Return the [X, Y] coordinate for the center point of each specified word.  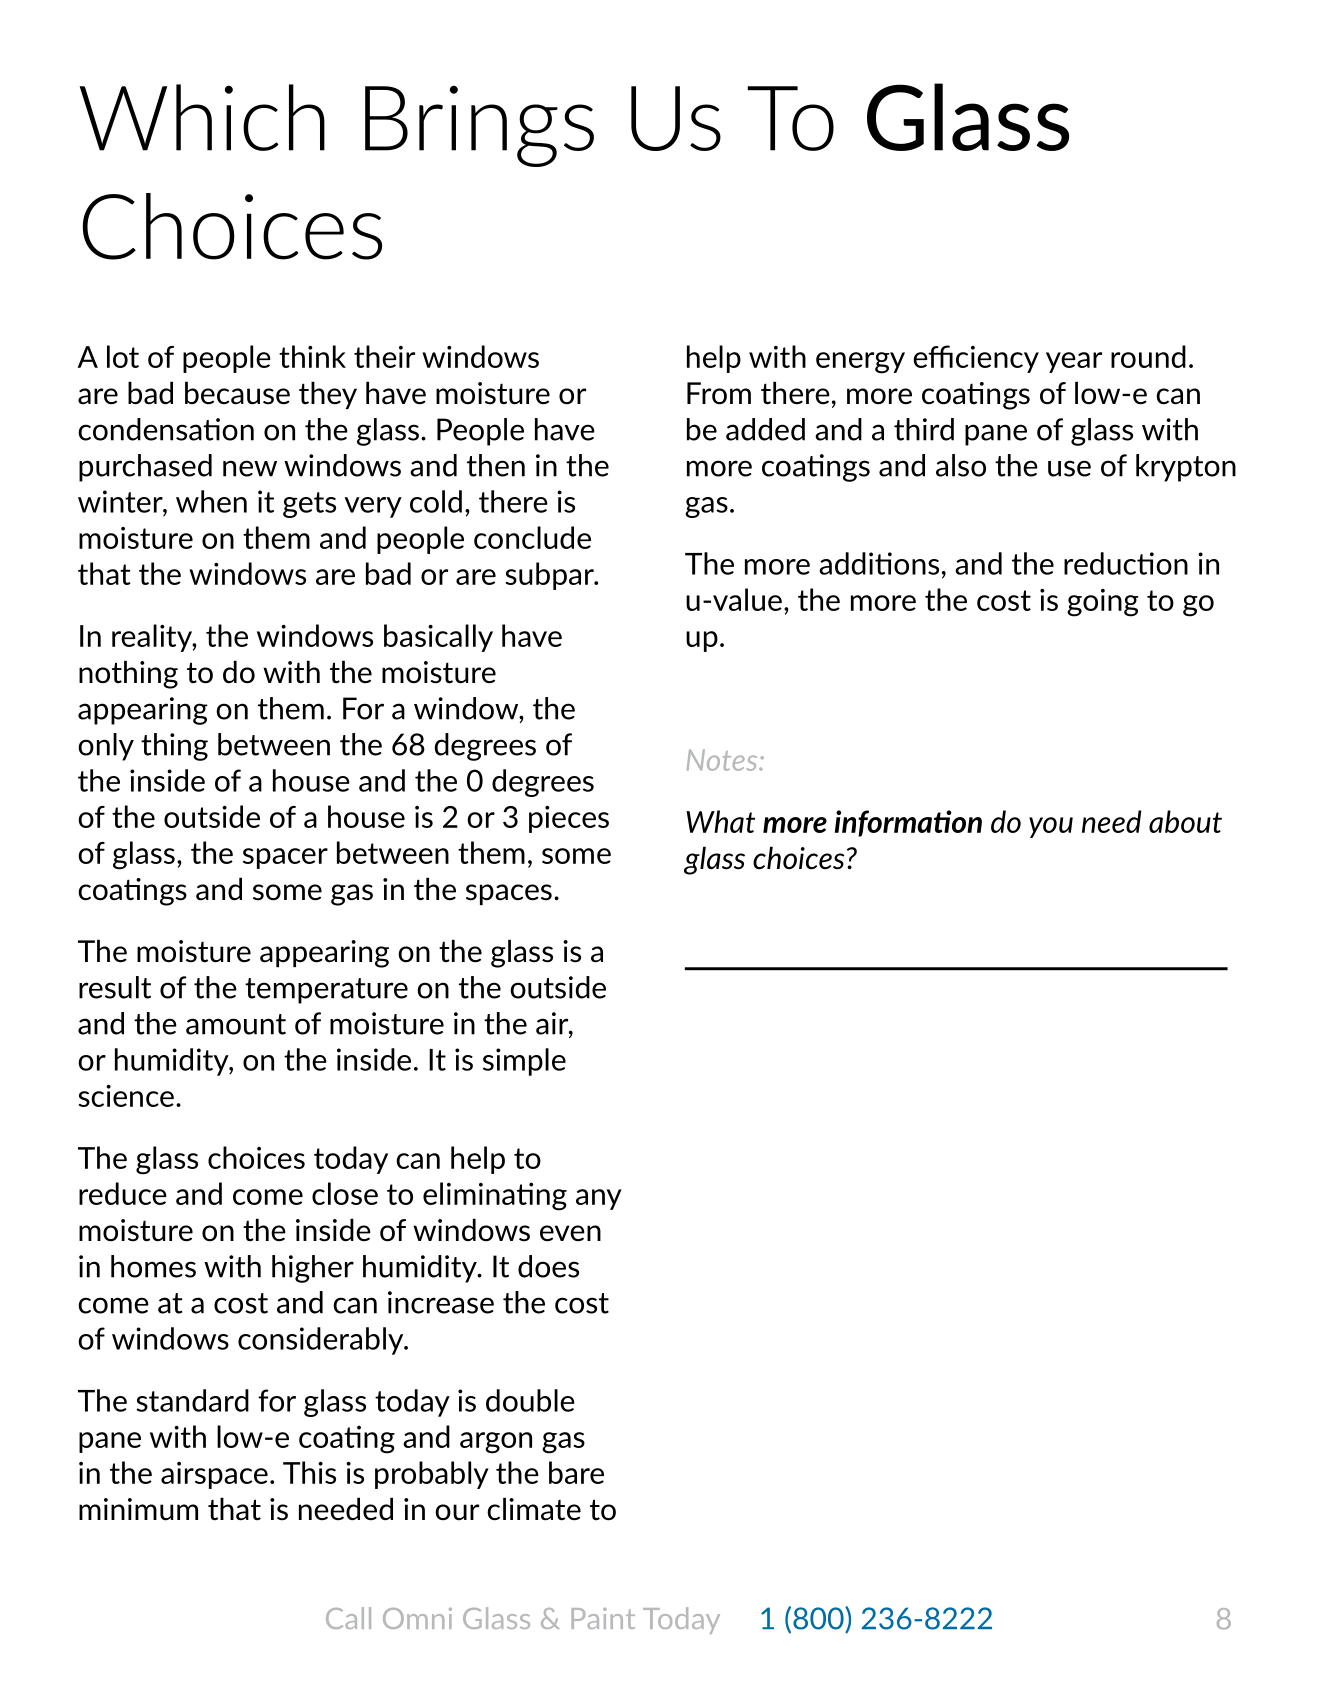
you [1051, 827]
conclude [532, 537]
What [720, 821]
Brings [479, 126]
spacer [285, 858]
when [211, 501]
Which [202, 117]
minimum [138, 1509]
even [570, 1233]
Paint [603, 1618]
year [1074, 362]
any [599, 1199]
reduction [1126, 563]
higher [313, 1269]
